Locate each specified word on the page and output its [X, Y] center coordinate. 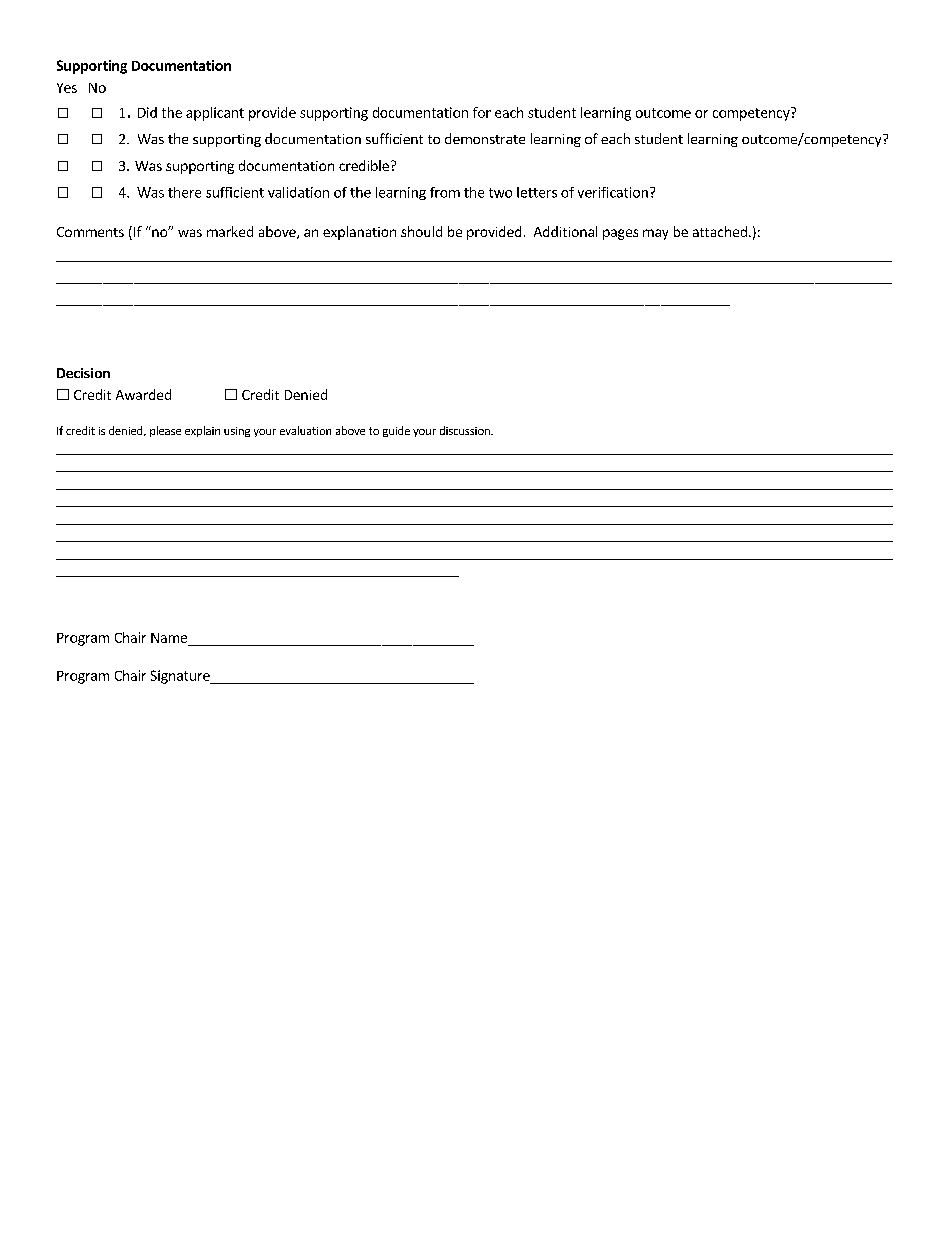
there [184, 192]
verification [613, 192]
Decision [83, 373]
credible [364, 165]
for [482, 112]
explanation [359, 233]
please [165, 431]
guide [396, 431]
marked [230, 231]
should [421, 231]
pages [620, 234]
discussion [466, 430]
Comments [90, 232]
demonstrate [485, 138]
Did [147, 112]
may [655, 234]
